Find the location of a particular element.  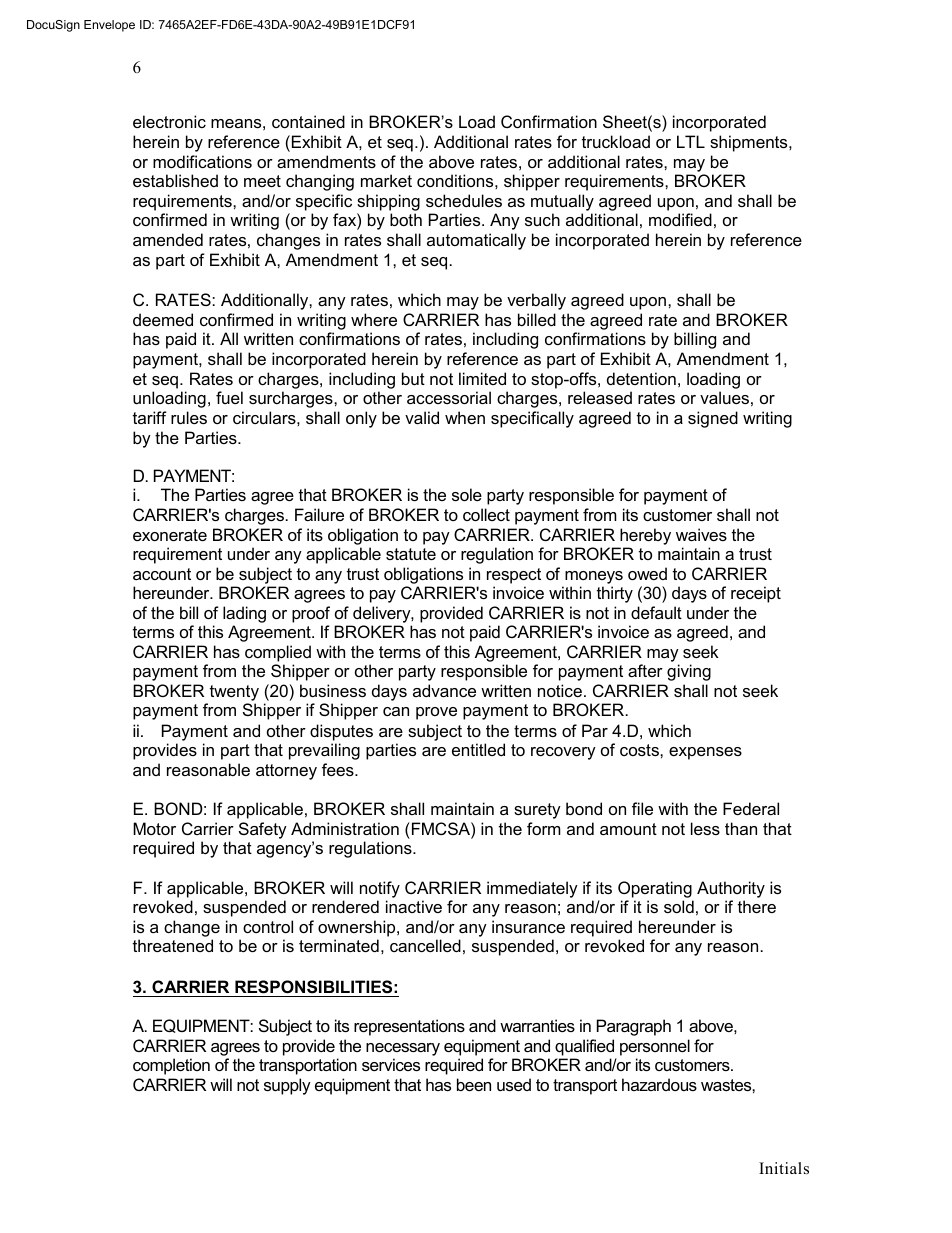

when is located at coordinates (465, 417).
